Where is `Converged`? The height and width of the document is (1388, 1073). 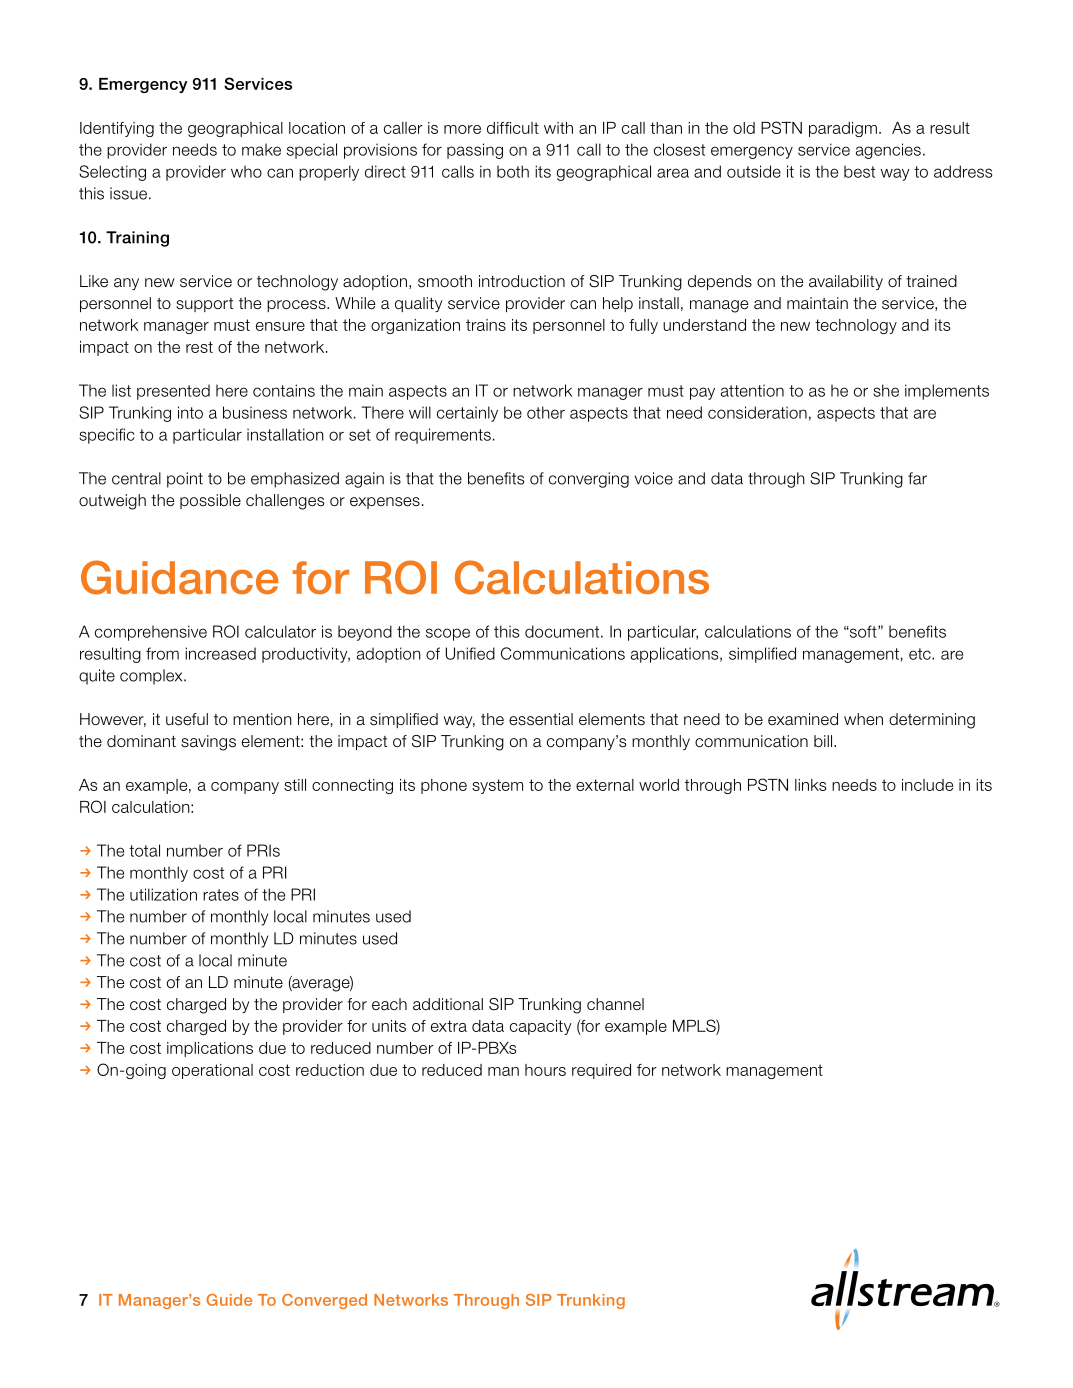 Converged is located at coordinates (324, 1301).
